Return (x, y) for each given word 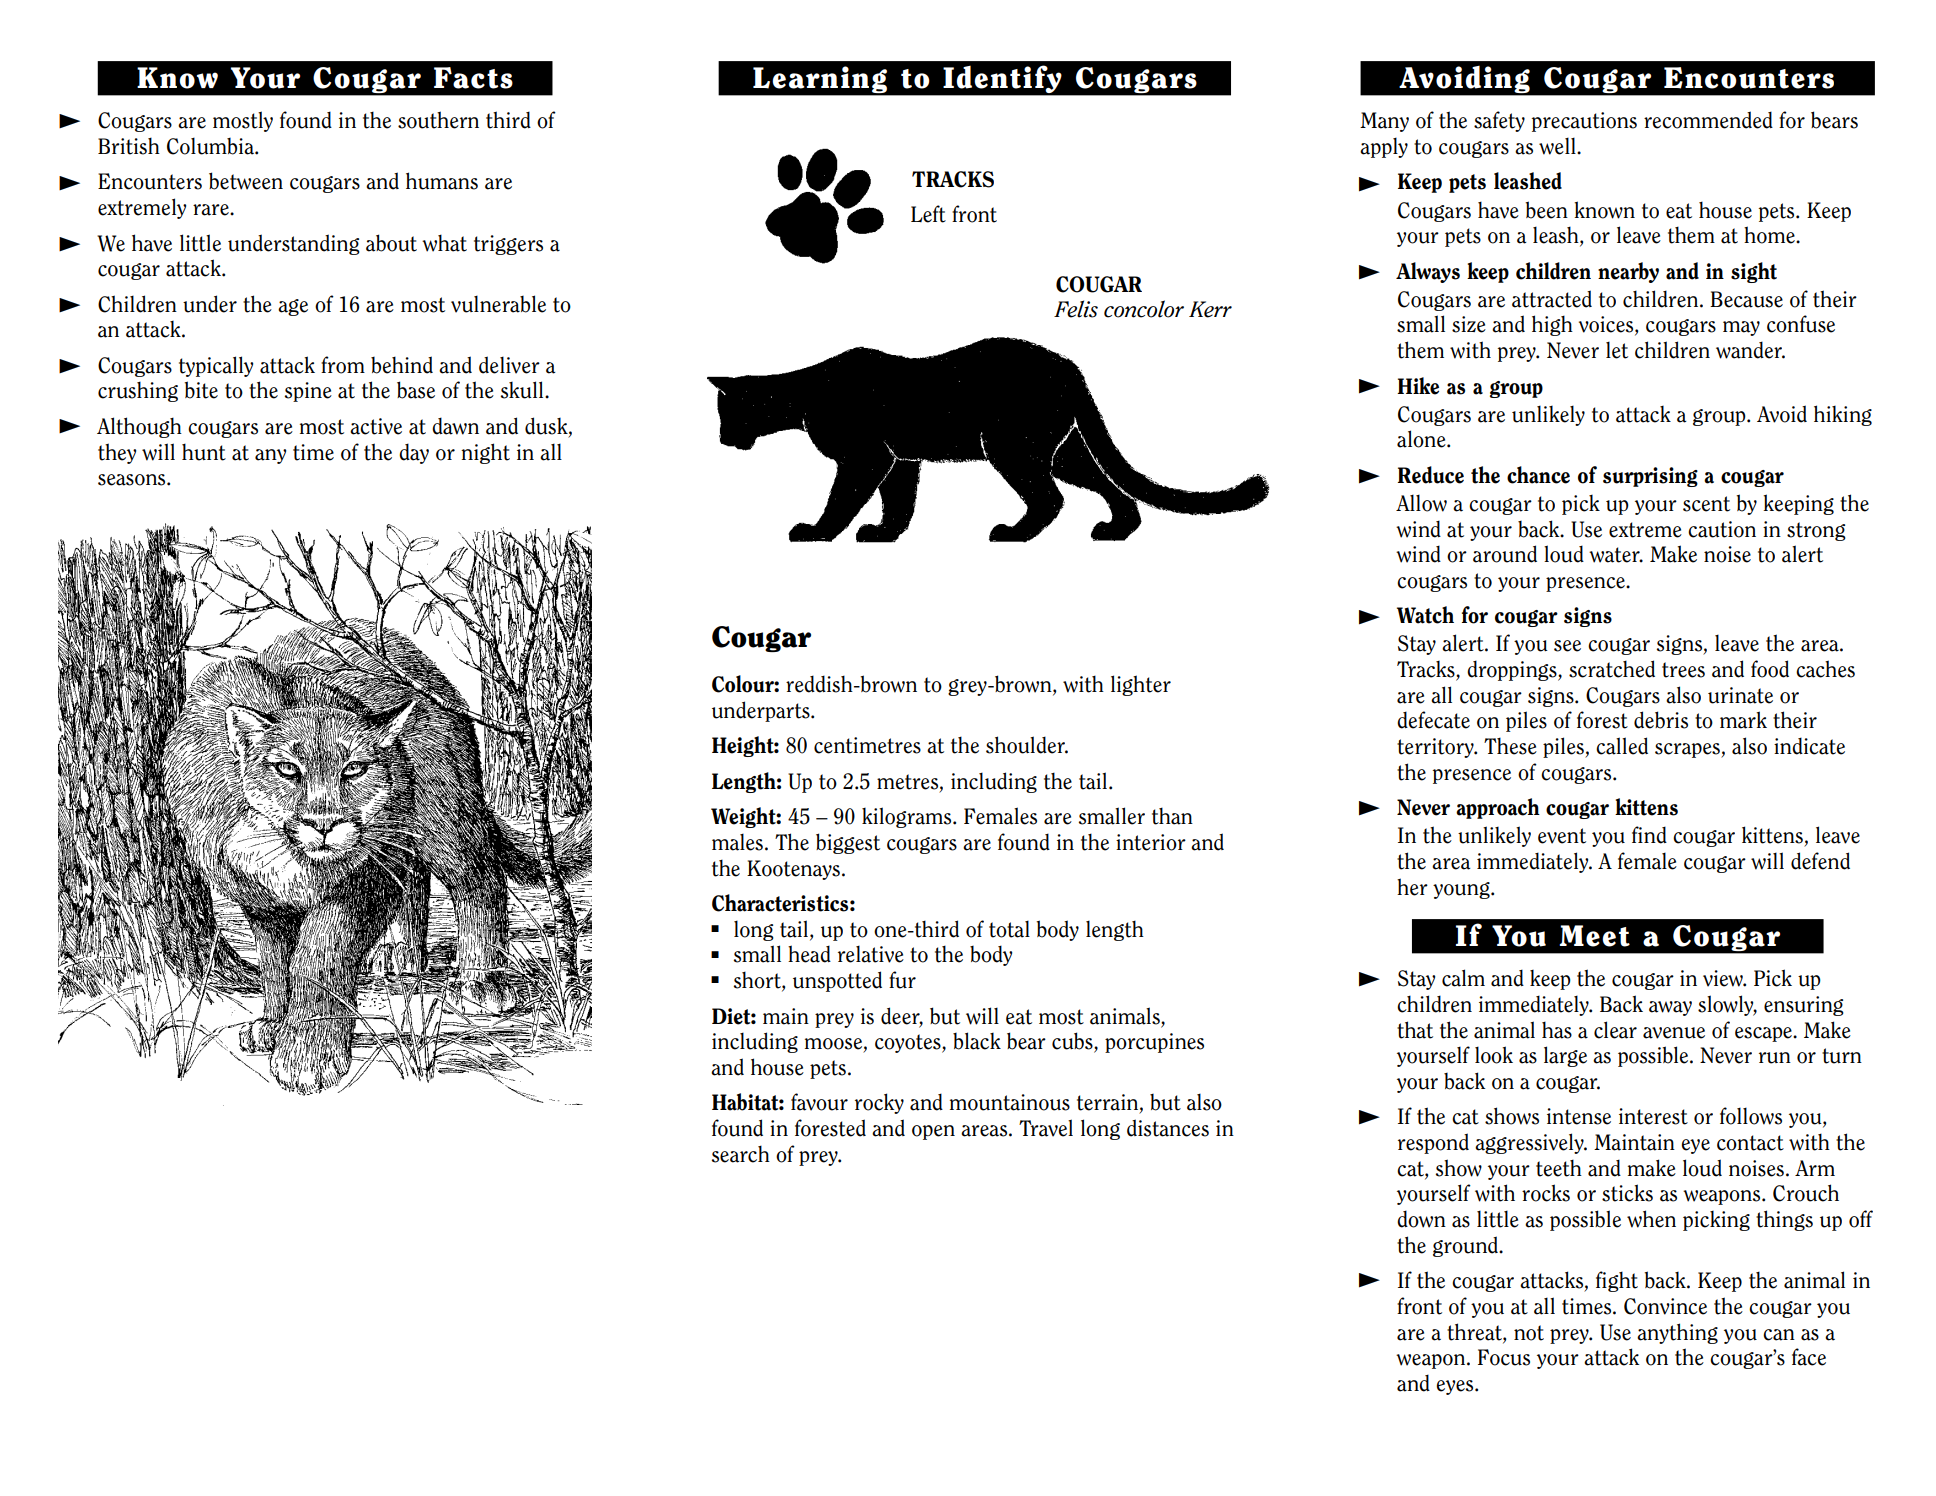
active (376, 426)
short (758, 981)
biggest (848, 843)
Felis (1076, 309)
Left (928, 214)
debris (1661, 720)
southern (438, 120)
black (977, 1041)
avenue (1674, 1033)
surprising (1650, 477)
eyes (1456, 1387)
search (741, 1154)
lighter (1141, 685)
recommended (1708, 120)
